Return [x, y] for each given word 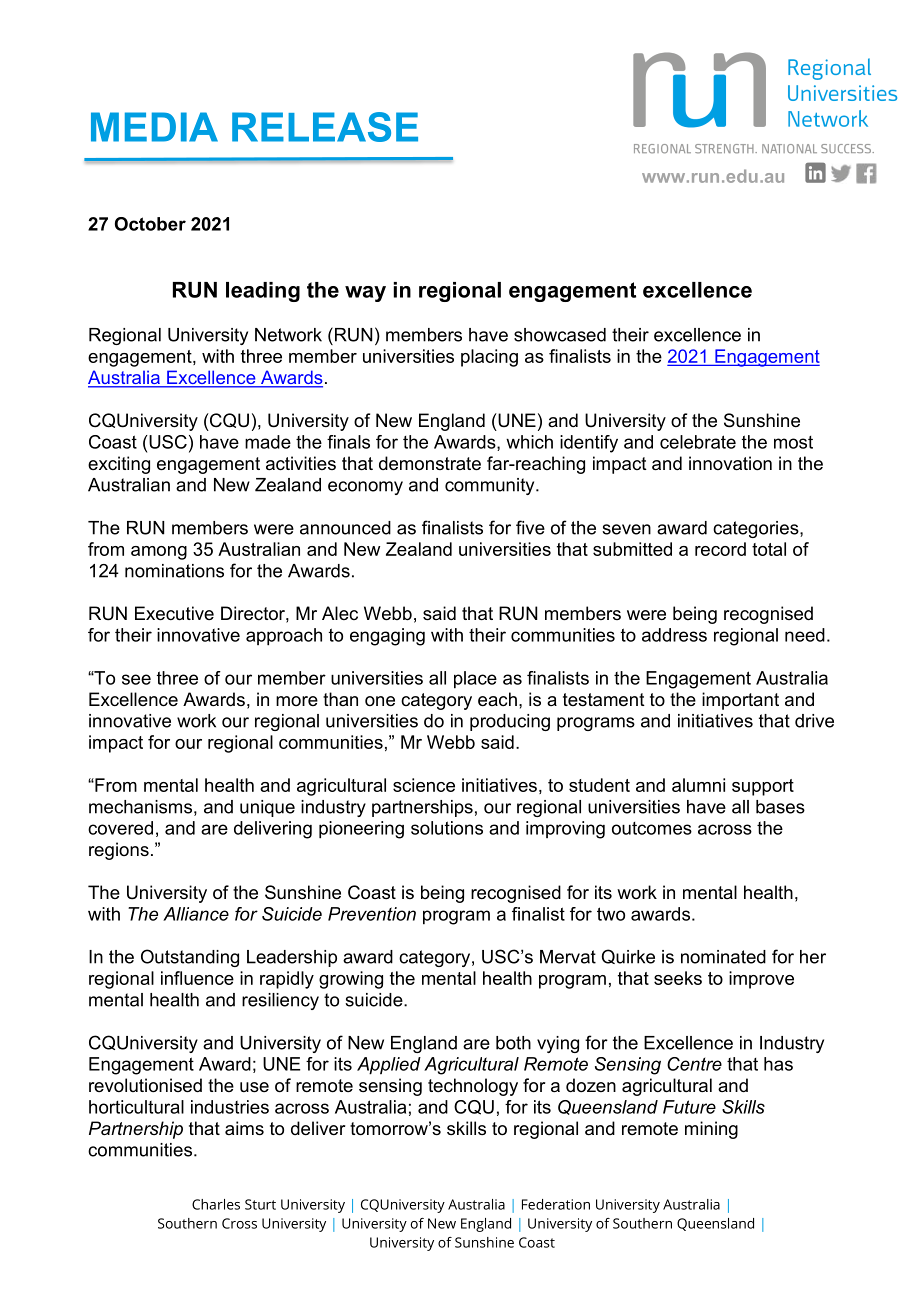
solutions [447, 828]
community [491, 486]
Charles [216, 1204]
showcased [560, 335]
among [159, 553]
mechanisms [140, 807]
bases [780, 807]
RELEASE [325, 127]
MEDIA [154, 127]
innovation [730, 463]
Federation [556, 1204]
